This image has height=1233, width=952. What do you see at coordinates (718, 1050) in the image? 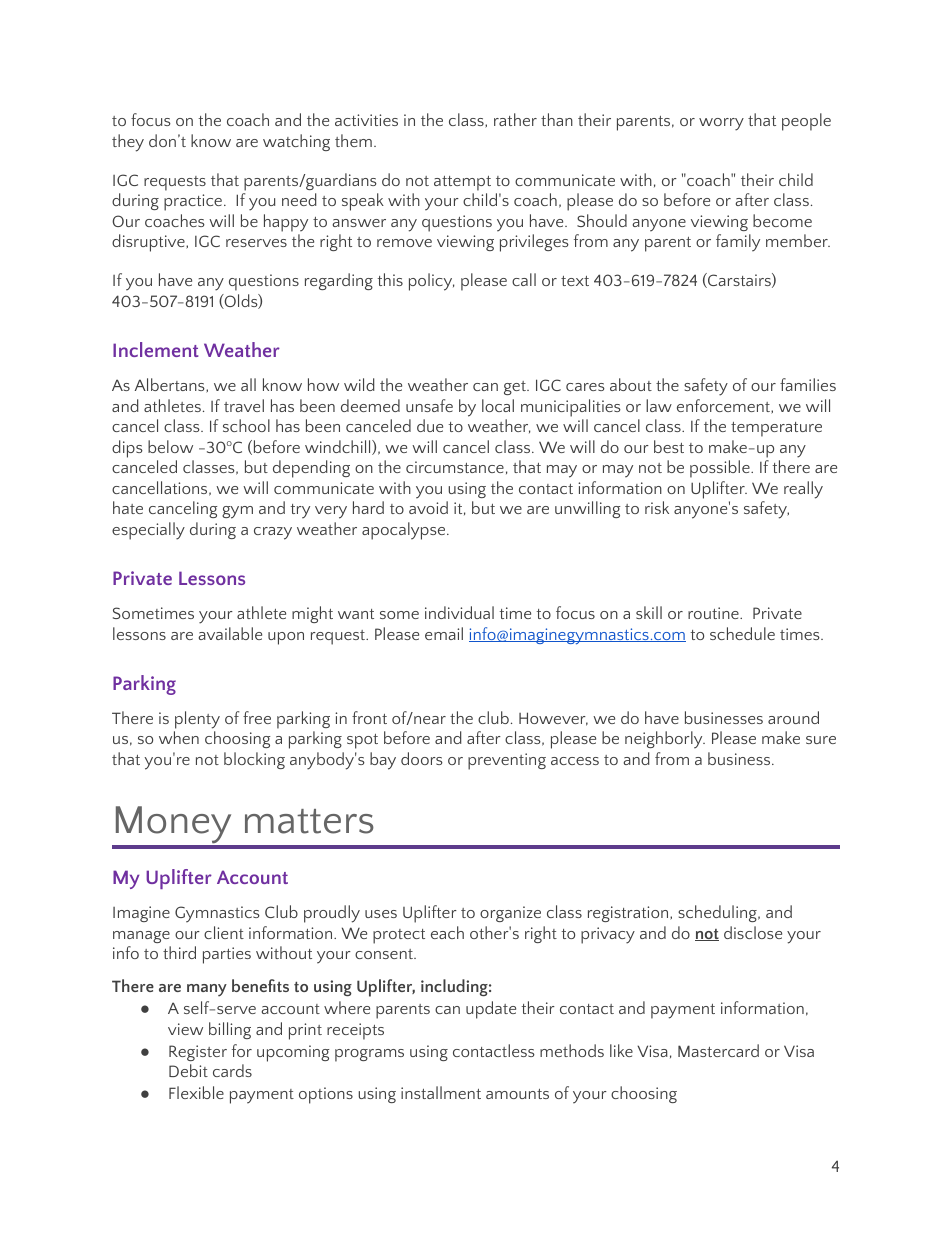
I see `Mastercard` at bounding box center [718, 1050].
